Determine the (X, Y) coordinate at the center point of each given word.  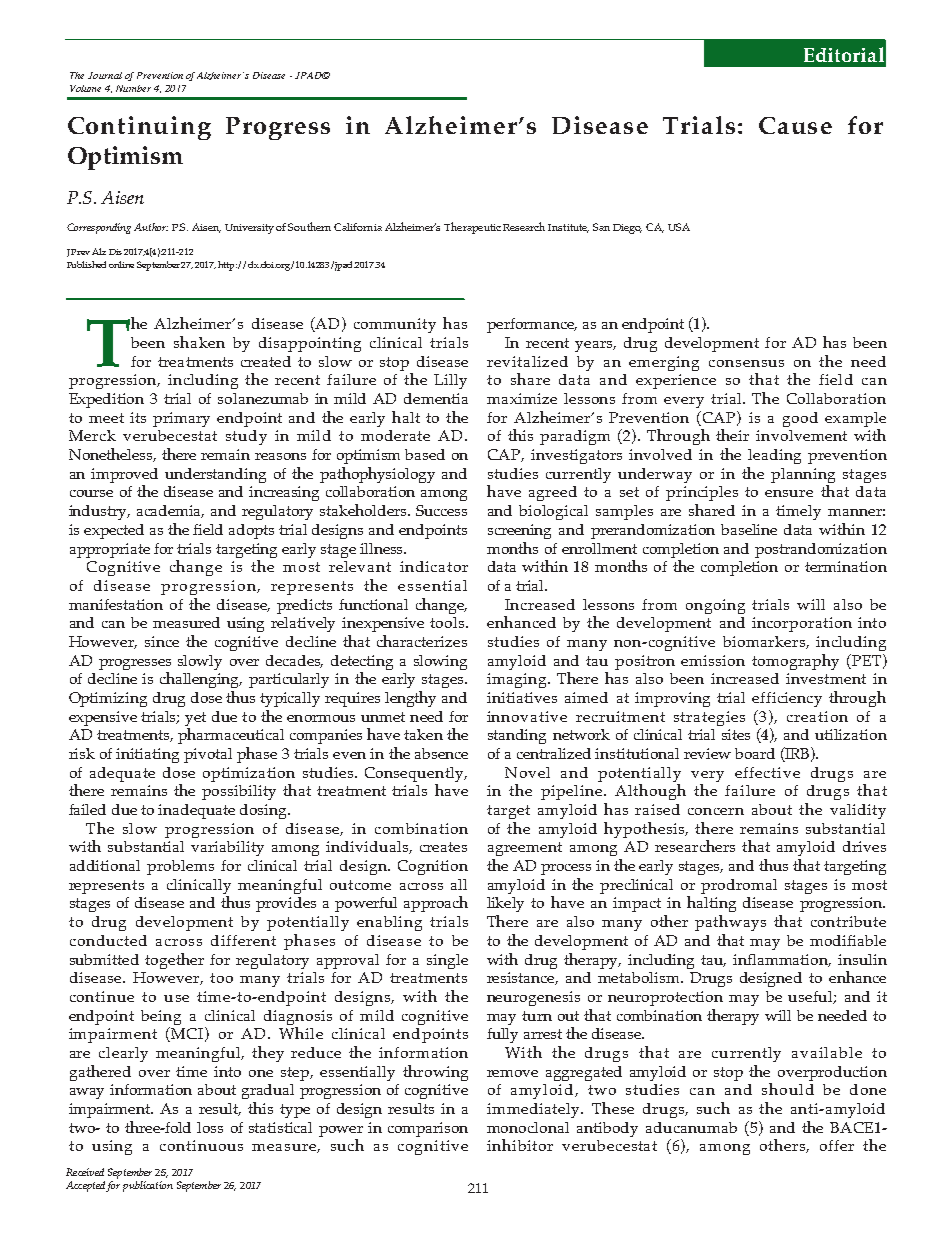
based (425, 454)
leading (774, 456)
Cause (795, 125)
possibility (239, 792)
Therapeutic (472, 228)
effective (767, 772)
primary (181, 419)
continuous (201, 1145)
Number (133, 88)
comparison (428, 1129)
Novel (527, 772)
